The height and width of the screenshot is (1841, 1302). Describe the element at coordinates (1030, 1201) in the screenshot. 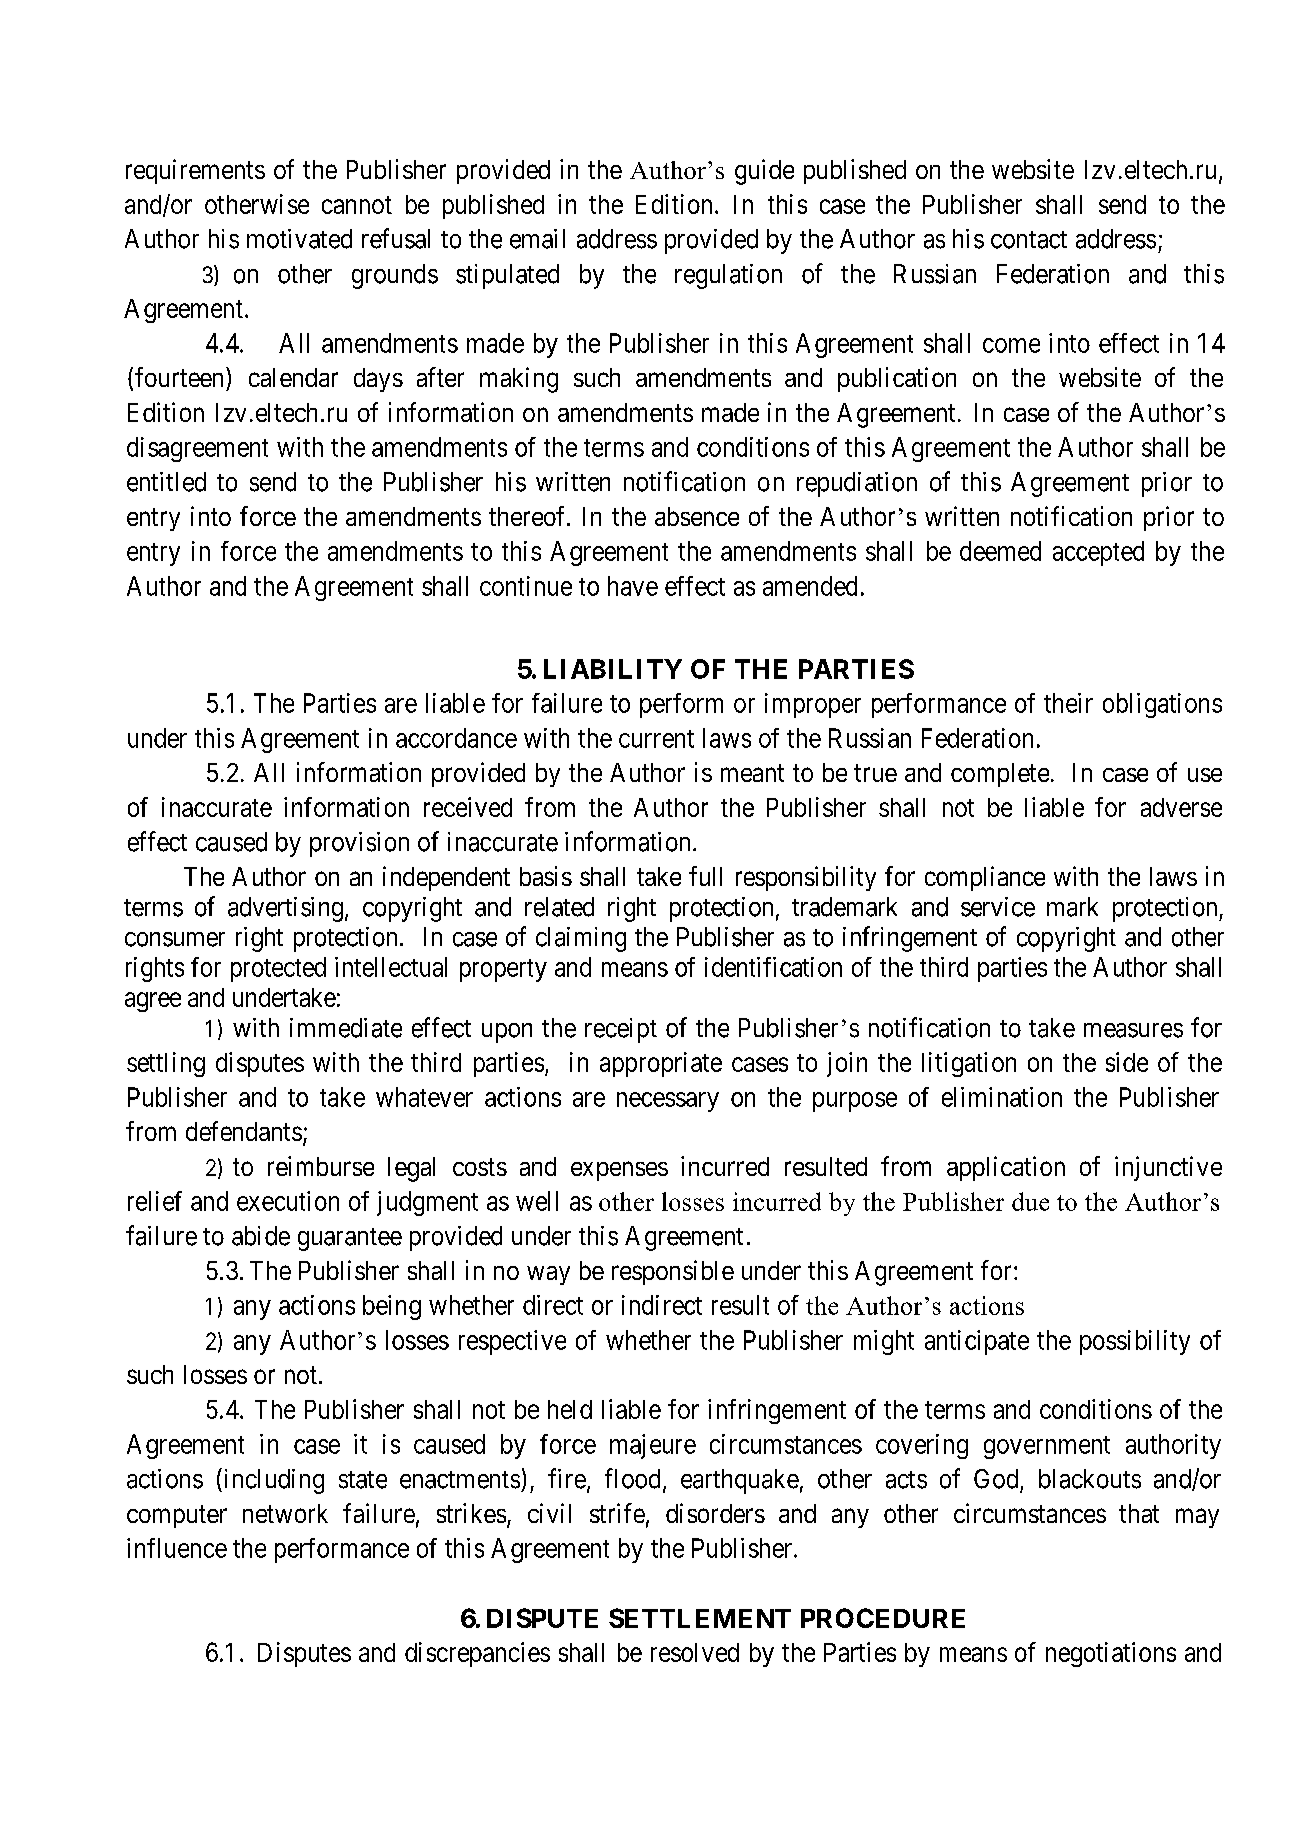

I see `due` at that location.
